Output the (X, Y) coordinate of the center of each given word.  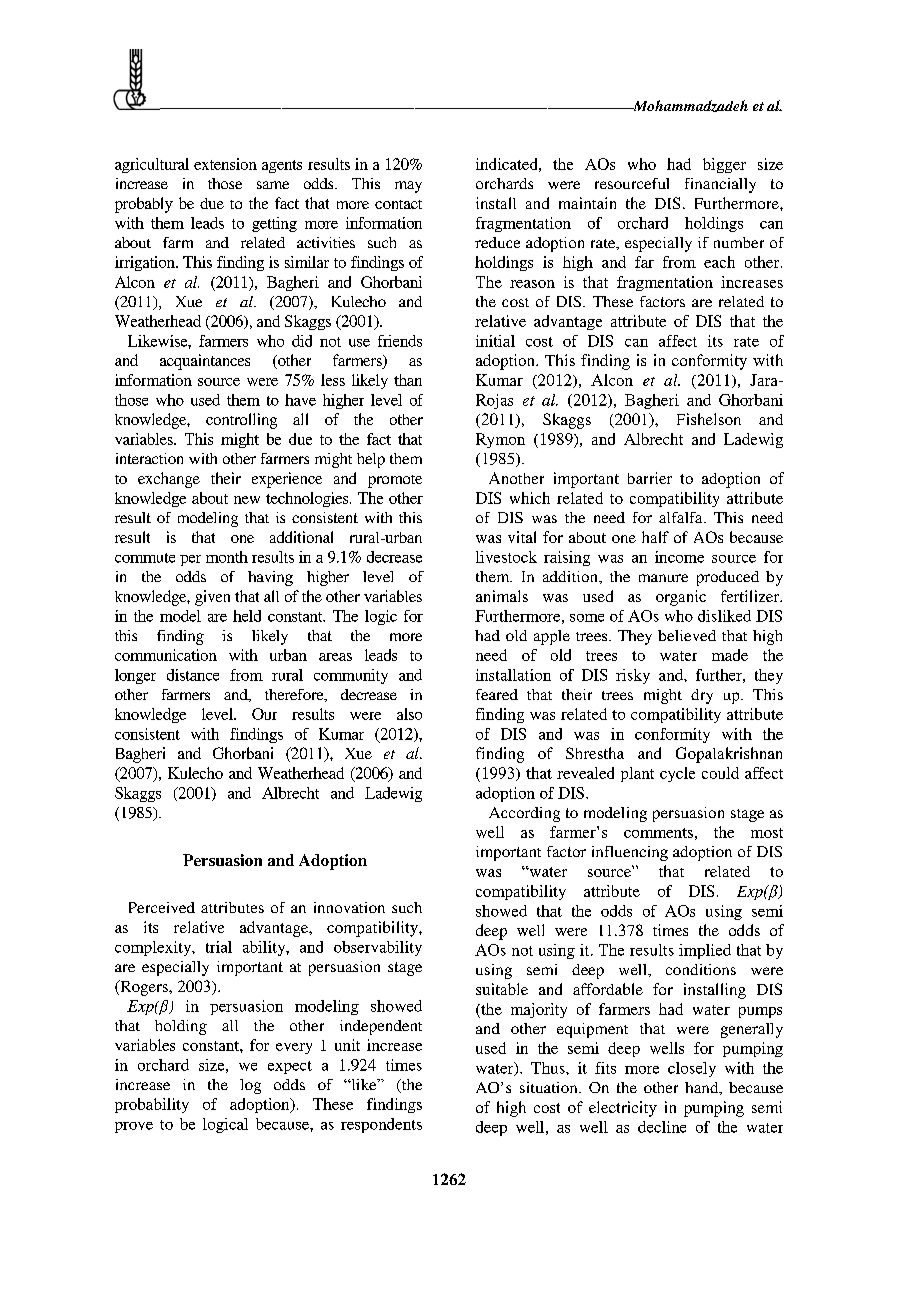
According (524, 814)
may (408, 187)
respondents (381, 1125)
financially (720, 185)
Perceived (162, 907)
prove (134, 1127)
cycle (677, 774)
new (247, 500)
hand (703, 1088)
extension (225, 164)
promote (395, 481)
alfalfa (682, 517)
